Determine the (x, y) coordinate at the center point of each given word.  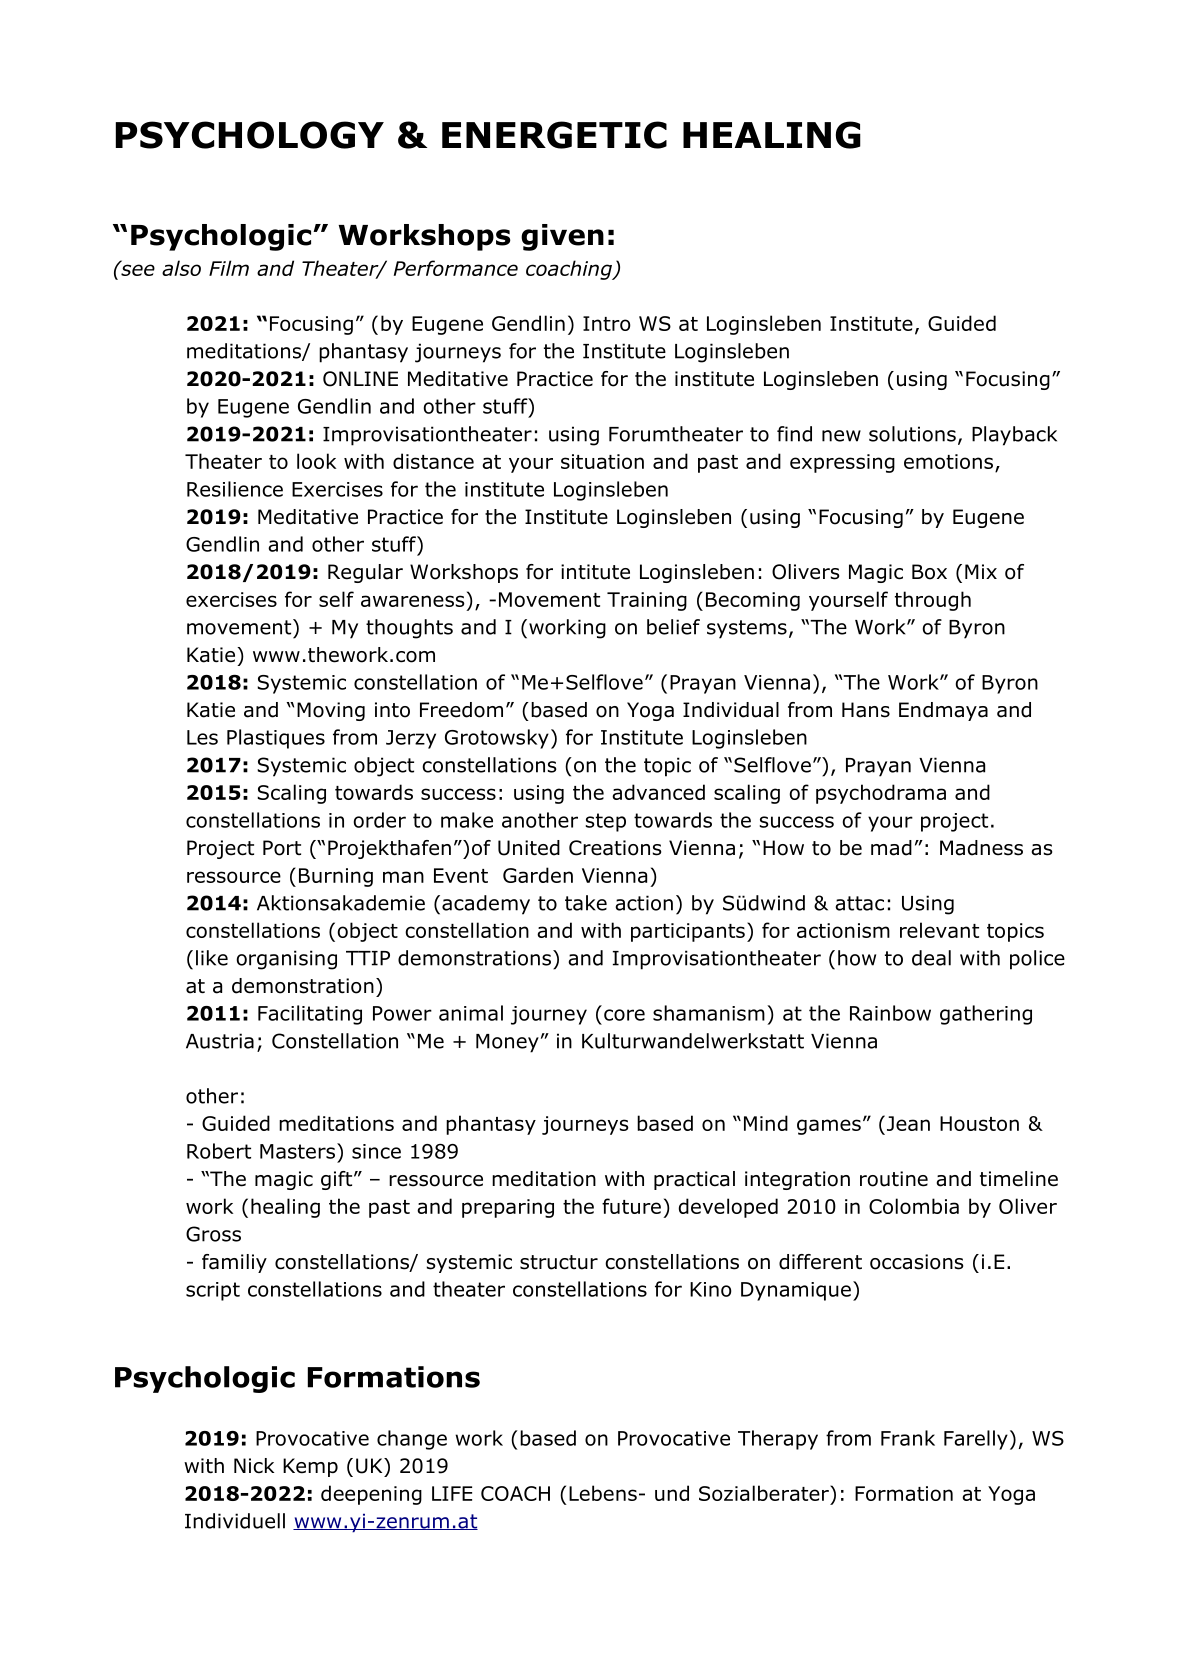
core (624, 1015)
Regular (365, 573)
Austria (220, 1041)
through (933, 601)
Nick (254, 1466)
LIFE (452, 1493)
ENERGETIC (554, 135)
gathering (986, 1015)
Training (647, 601)
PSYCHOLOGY (250, 135)
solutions (912, 434)
